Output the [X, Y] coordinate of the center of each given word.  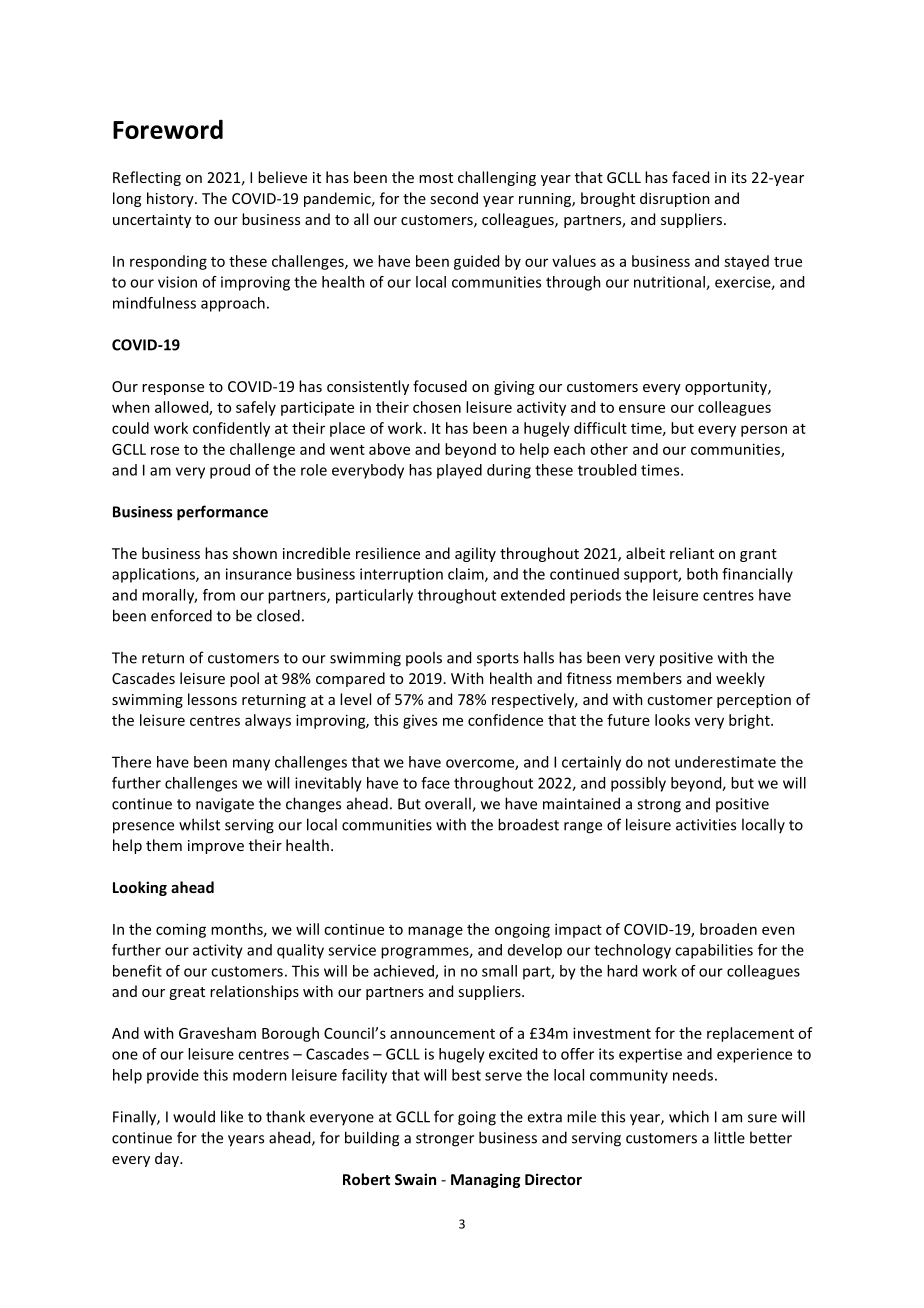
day [168, 1159]
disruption [675, 199]
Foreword [168, 129]
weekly [740, 679]
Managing [485, 1180]
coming [181, 930]
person [764, 431]
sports [498, 659]
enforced [181, 615]
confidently [231, 429]
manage [435, 932]
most [436, 178]
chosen [437, 407]
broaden [728, 929]
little [729, 1137]
